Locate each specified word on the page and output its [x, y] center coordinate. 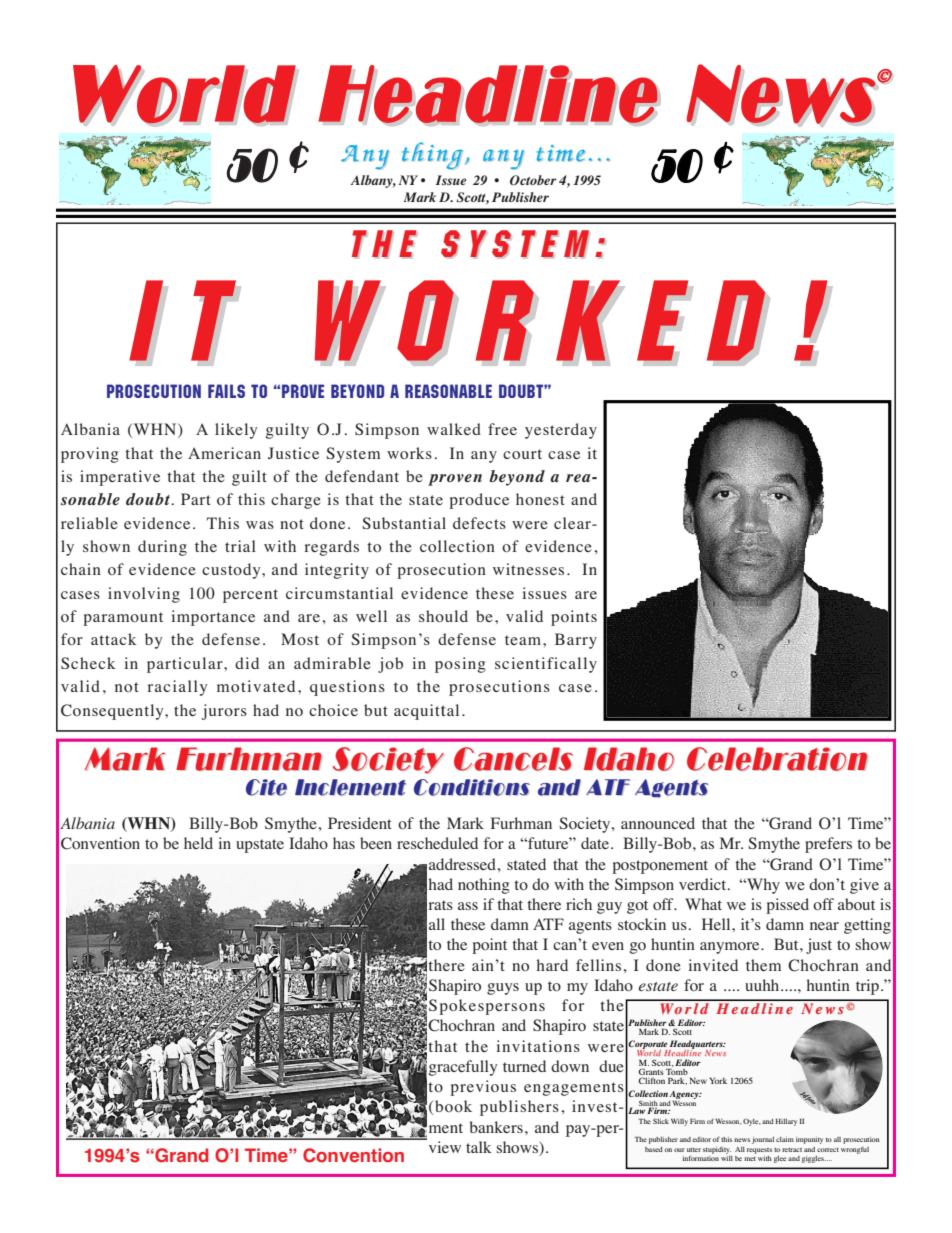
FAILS [226, 391]
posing [460, 665]
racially [177, 688]
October [533, 180]
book [452, 1107]
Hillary [786, 1122]
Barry [576, 641]
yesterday [561, 431]
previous [483, 1088]
